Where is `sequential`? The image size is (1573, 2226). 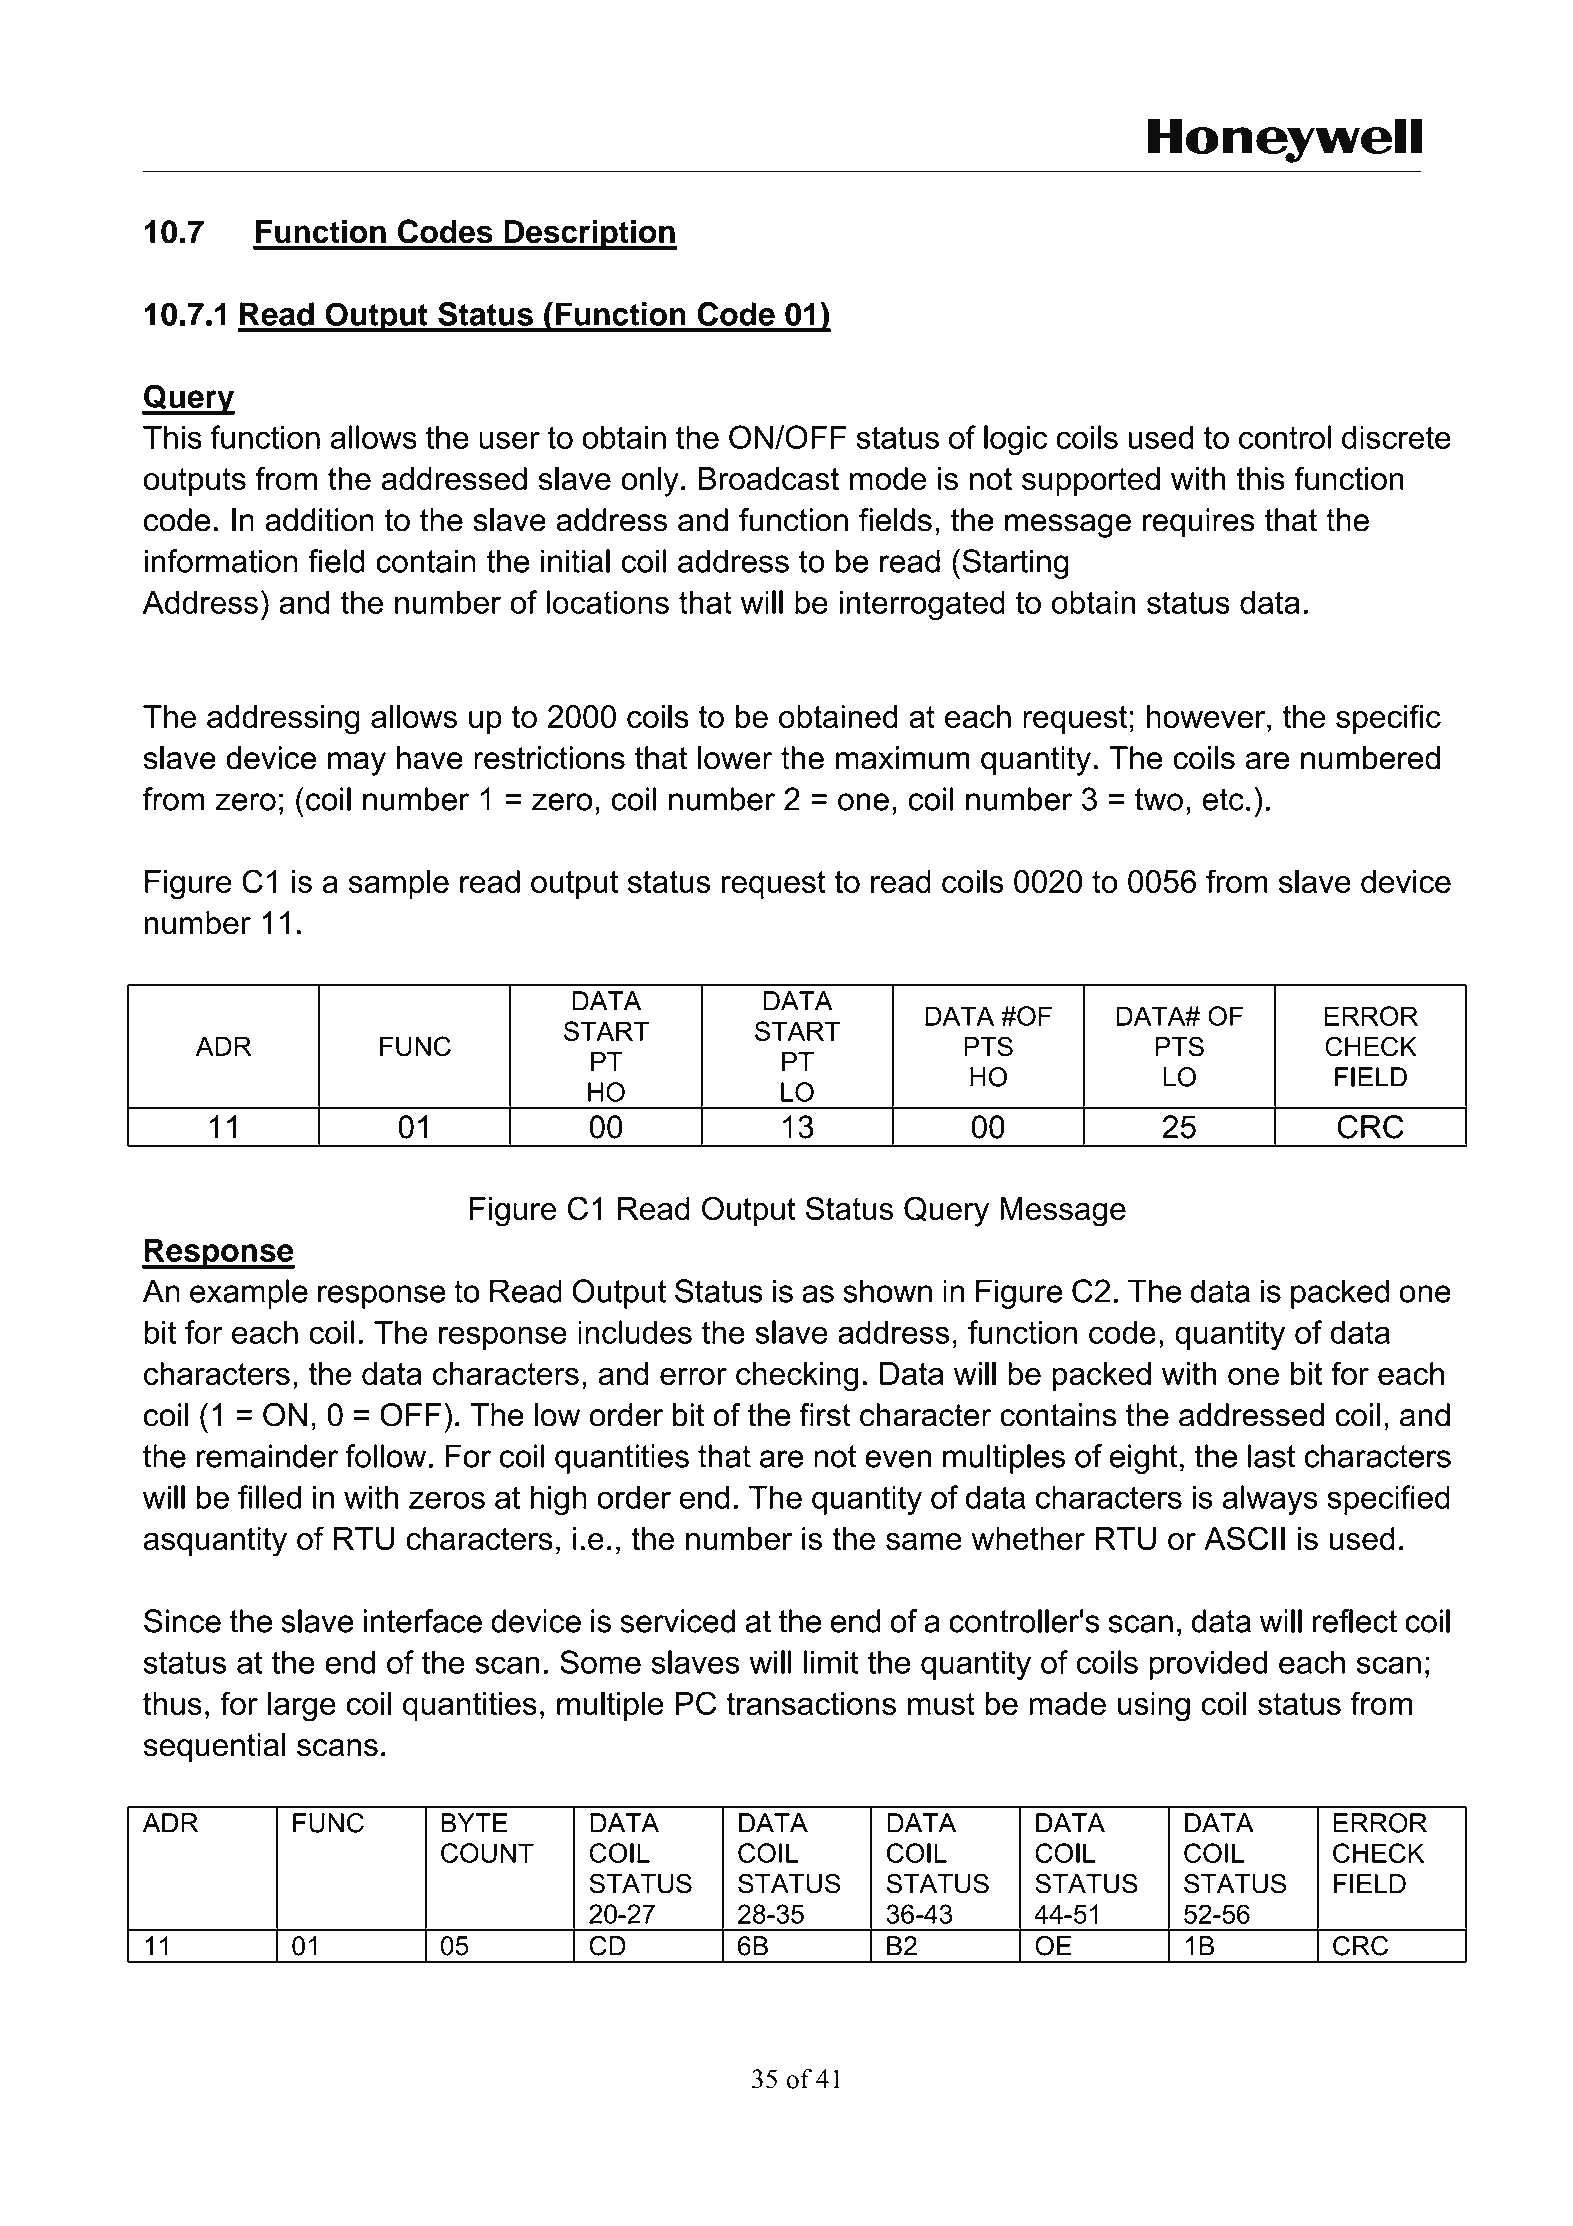 sequential is located at coordinates (214, 1748).
